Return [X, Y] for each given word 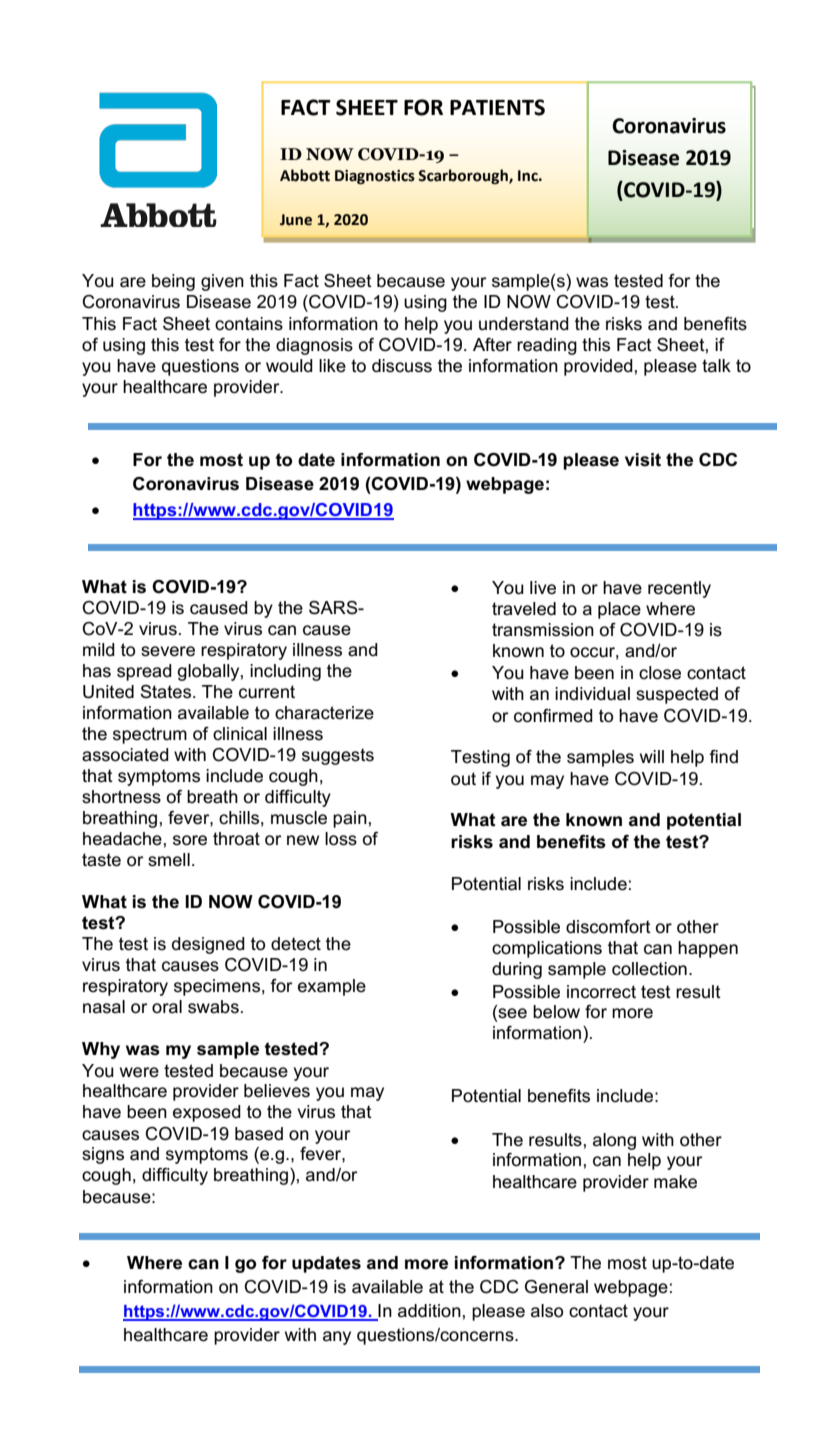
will [652, 756]
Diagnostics [375, 177]
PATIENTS [497, 107]
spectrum [150, 735]
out [463, 779]
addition [429, 1311]
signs [103, 1155]
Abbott [305, 175]
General [556, 1287]
